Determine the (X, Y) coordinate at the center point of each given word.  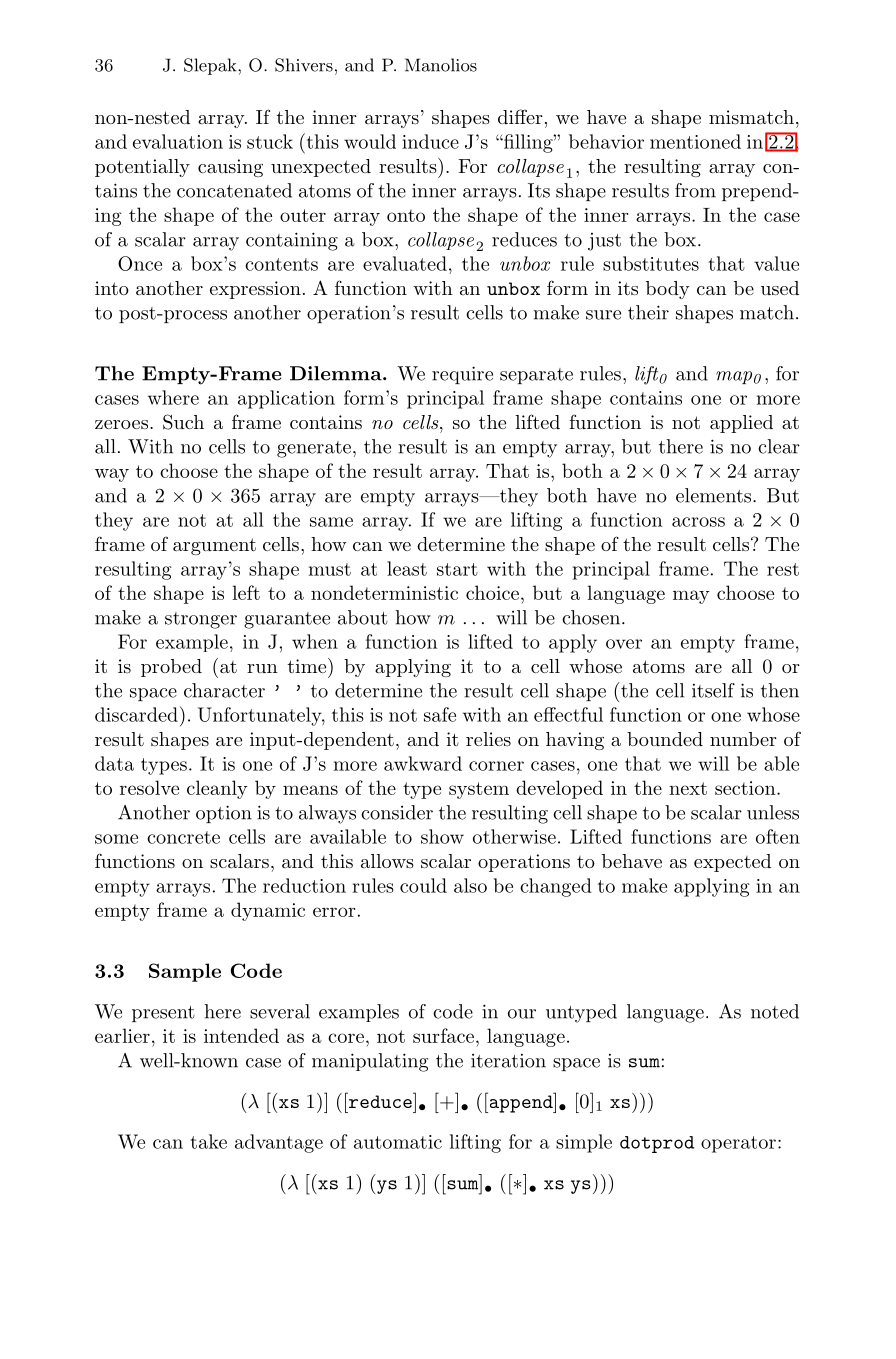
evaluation (178, 141)
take (208, 1141)
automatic (398, 1142)
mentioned (695, 141)
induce (430, 141)
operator (738, 1144)
